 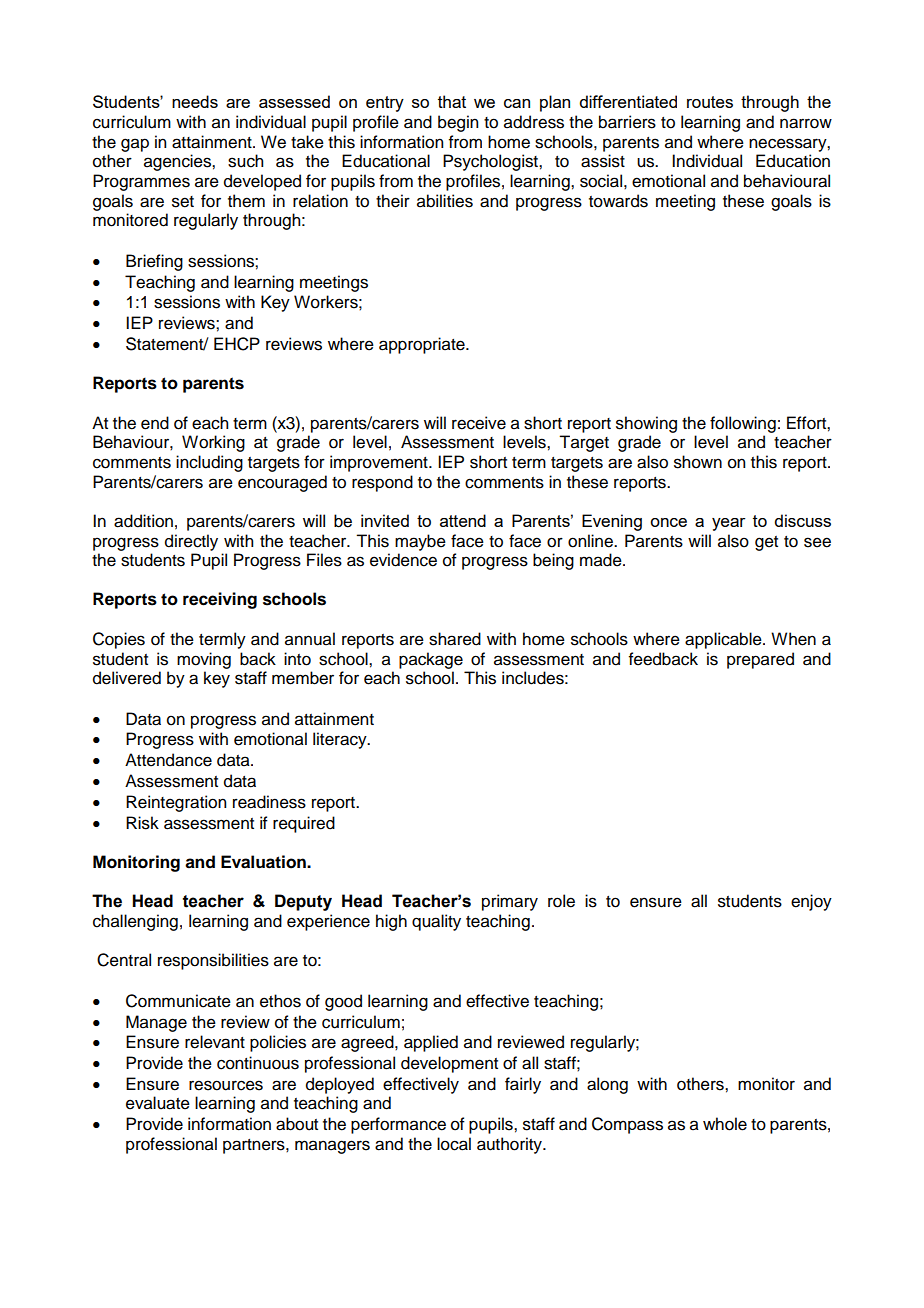 What do you see at coordinates (220, 600) in the screenshot?
I see `receiving` at bounding box center [220, 600].
